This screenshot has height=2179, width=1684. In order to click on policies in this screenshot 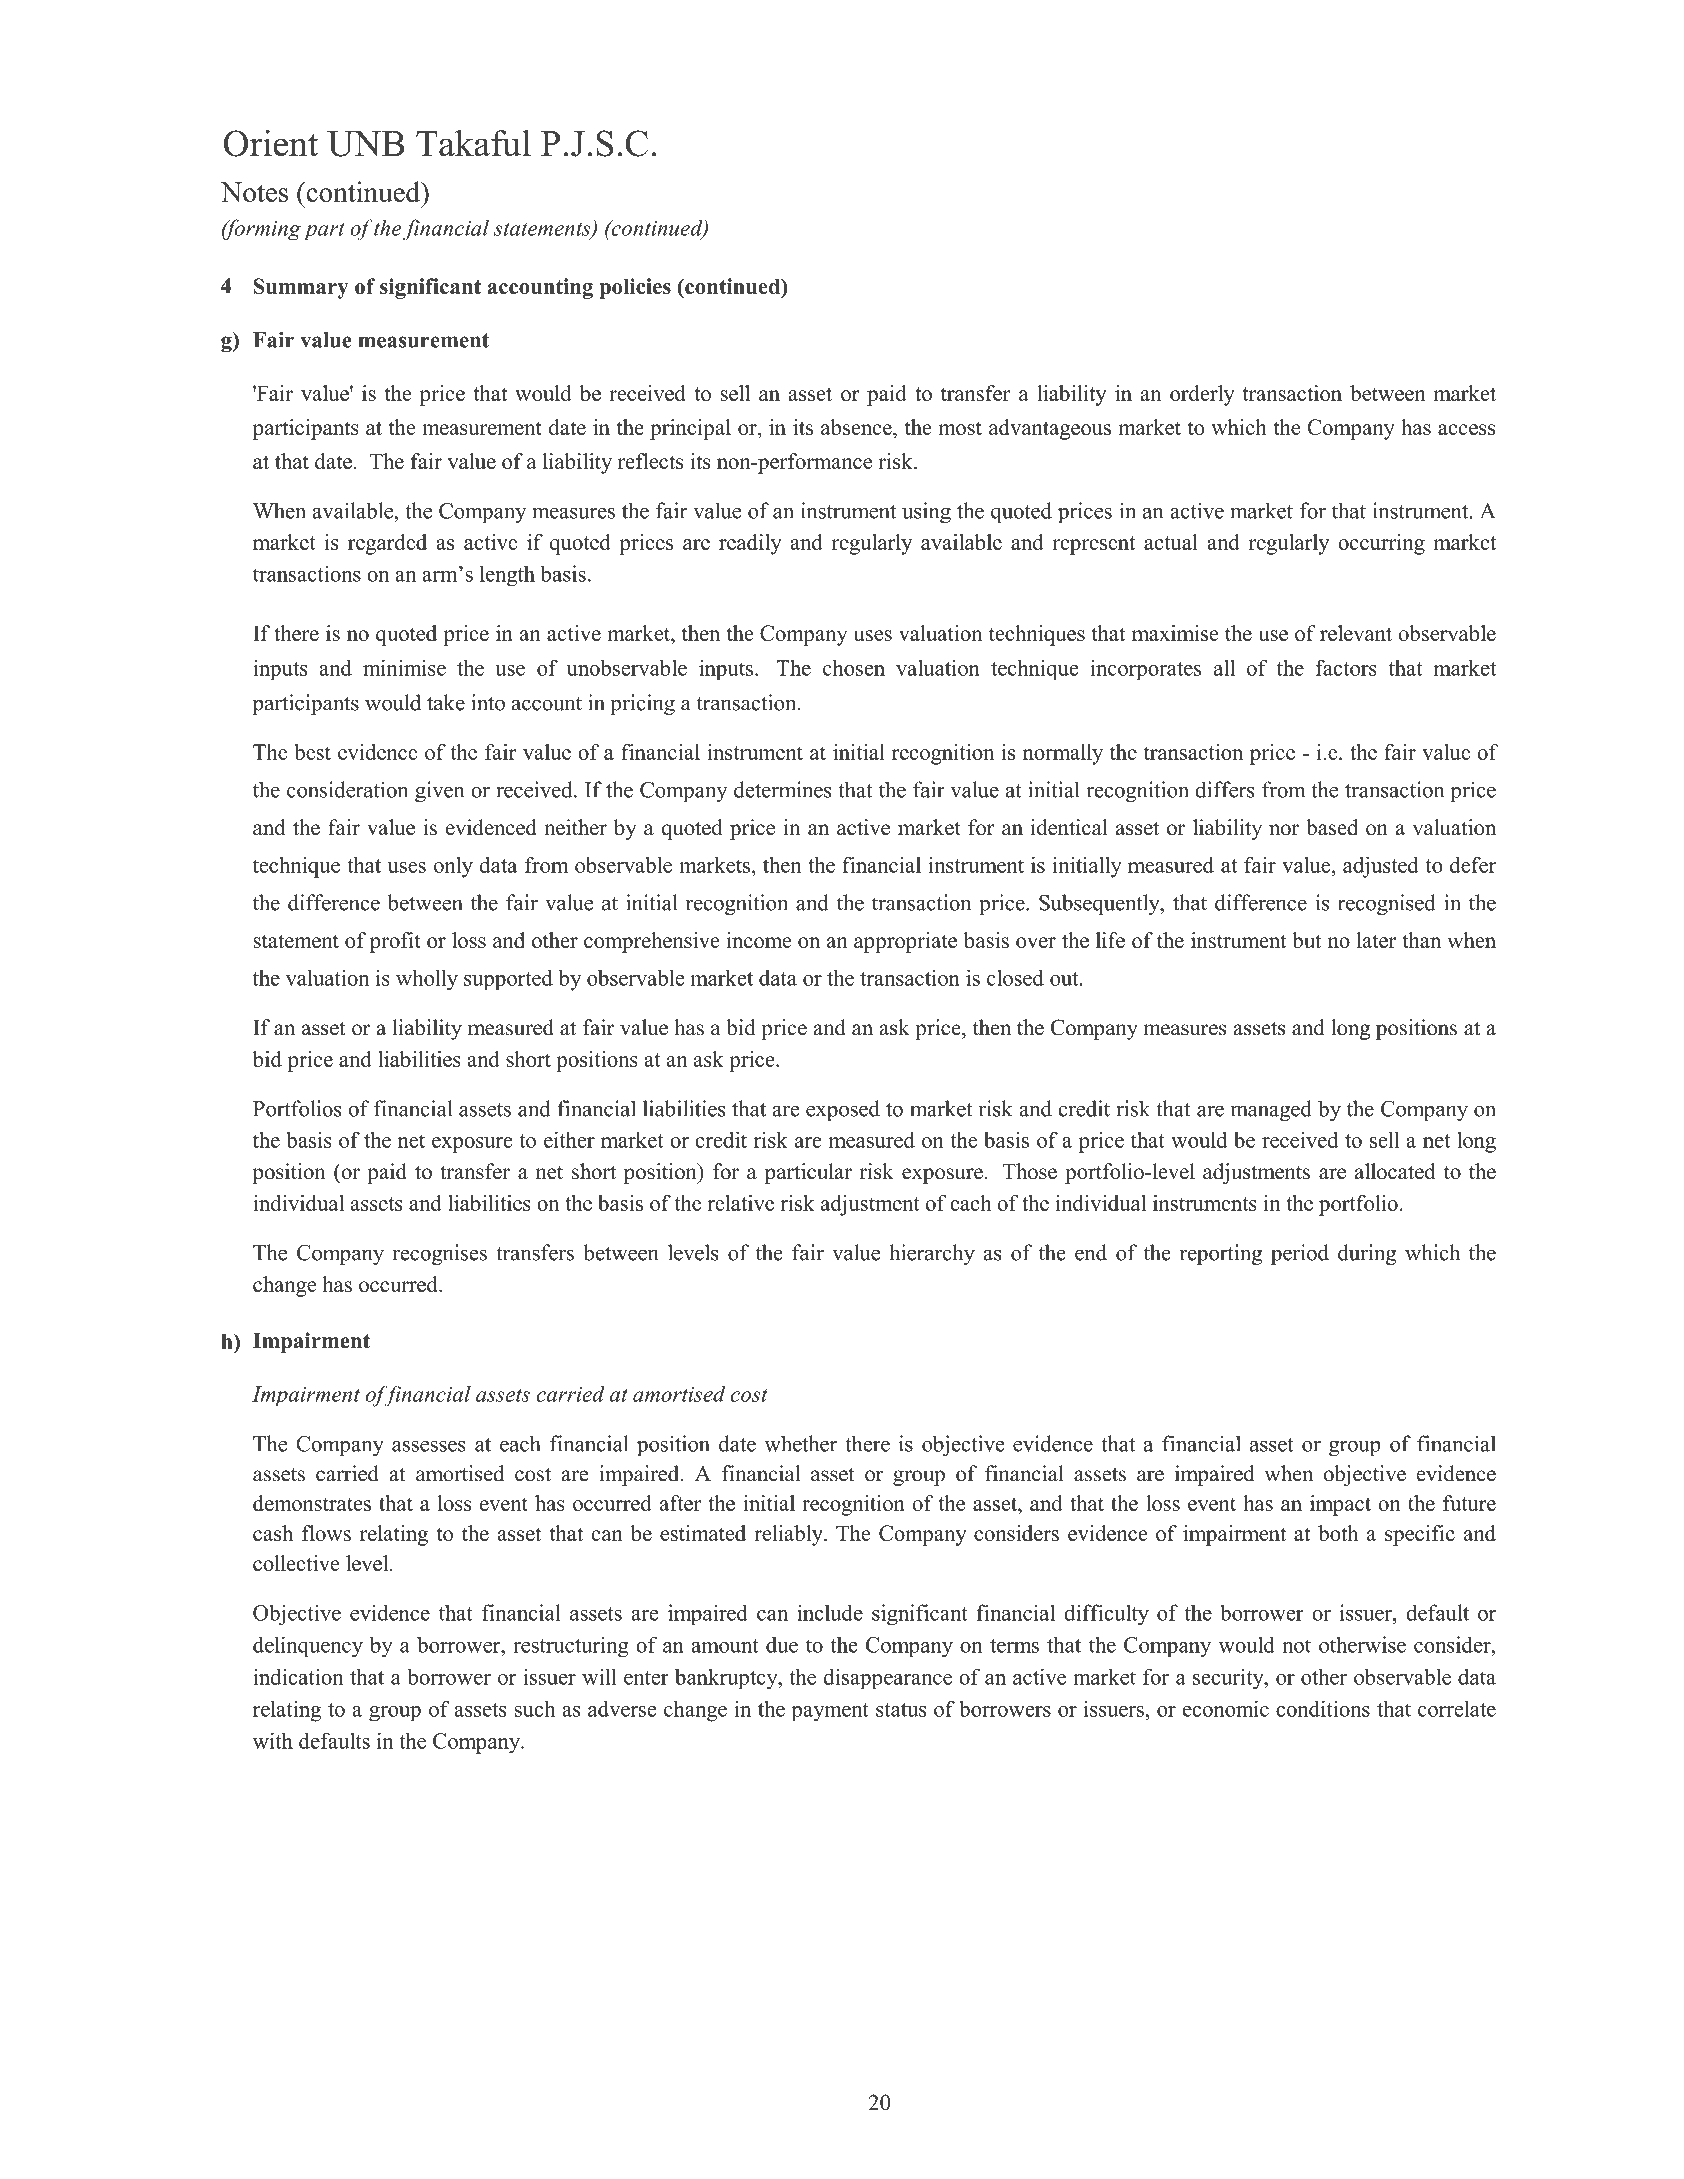, I will do `click(635, 288)`.
